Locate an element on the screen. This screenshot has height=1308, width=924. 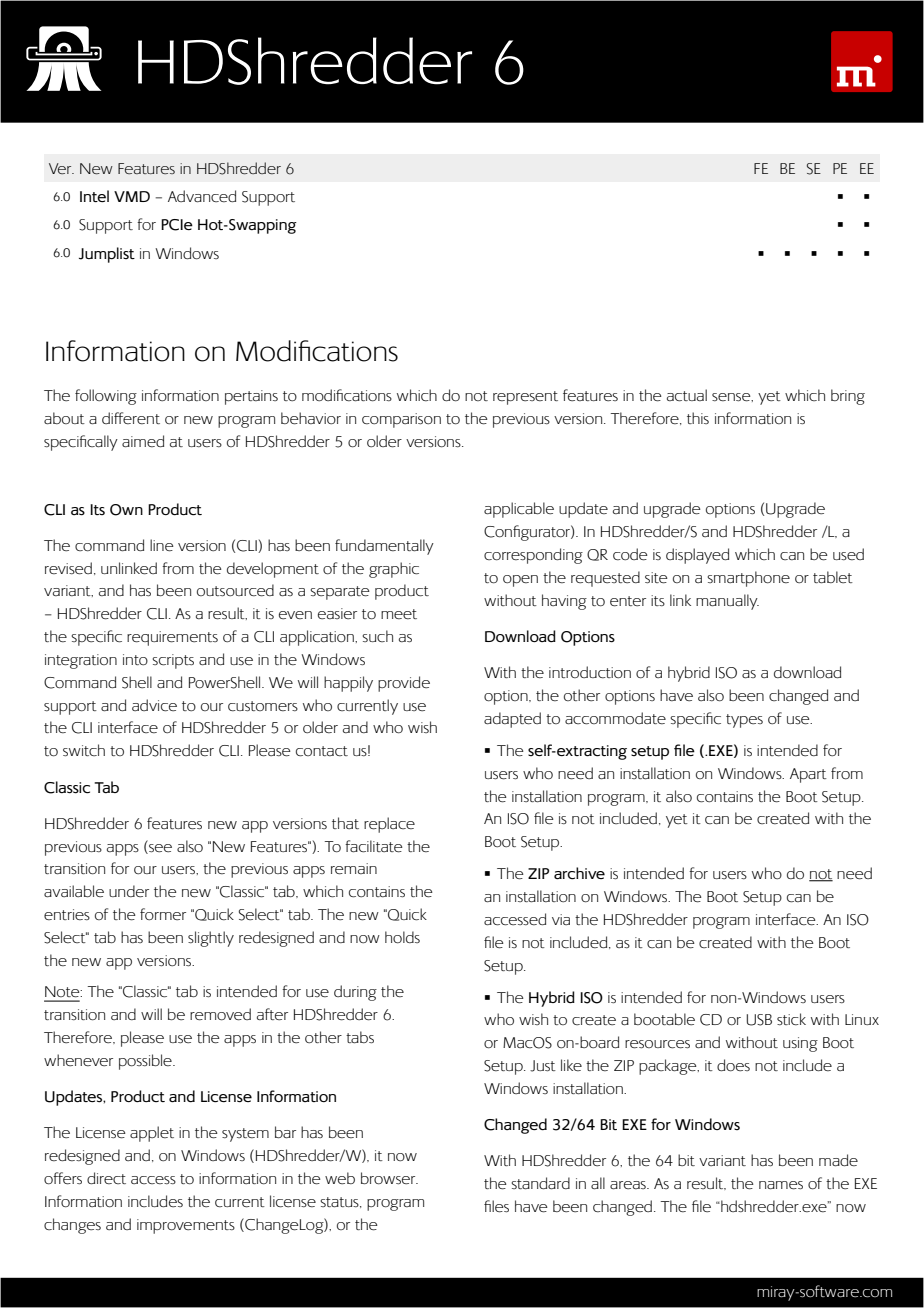
adapted is located at coordinates (512, 720).
